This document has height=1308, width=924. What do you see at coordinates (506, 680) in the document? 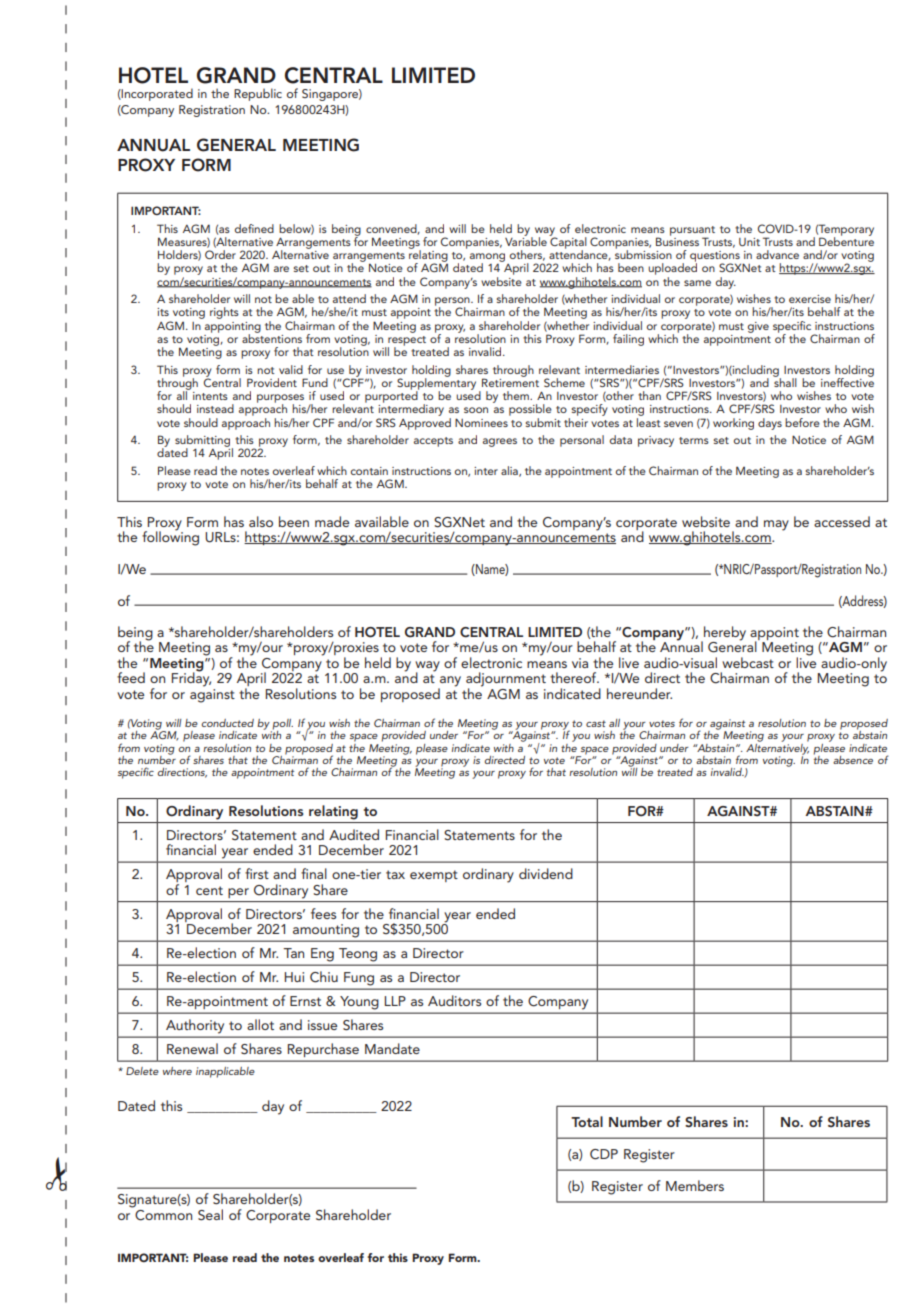
I see `adjournment` at bounding box center [506, 680].
